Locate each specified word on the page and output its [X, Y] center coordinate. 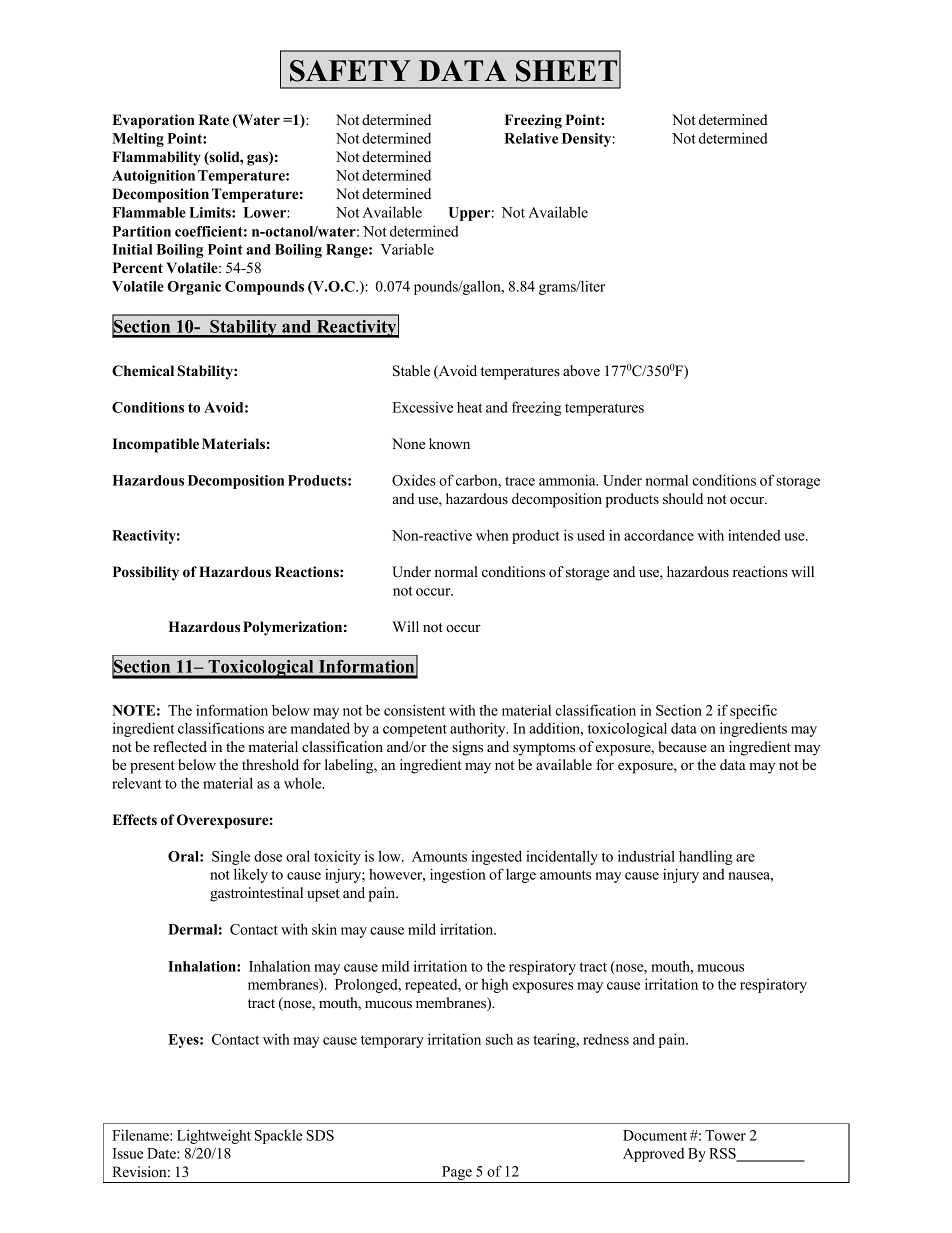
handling [706, 858]
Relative [531, 138]
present [152, 767]
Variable [407, 249]
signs [467, 748]
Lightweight [214, 1136]
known [449, 443]
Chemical [143, 371]
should [683, 498]
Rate [214, 119]
